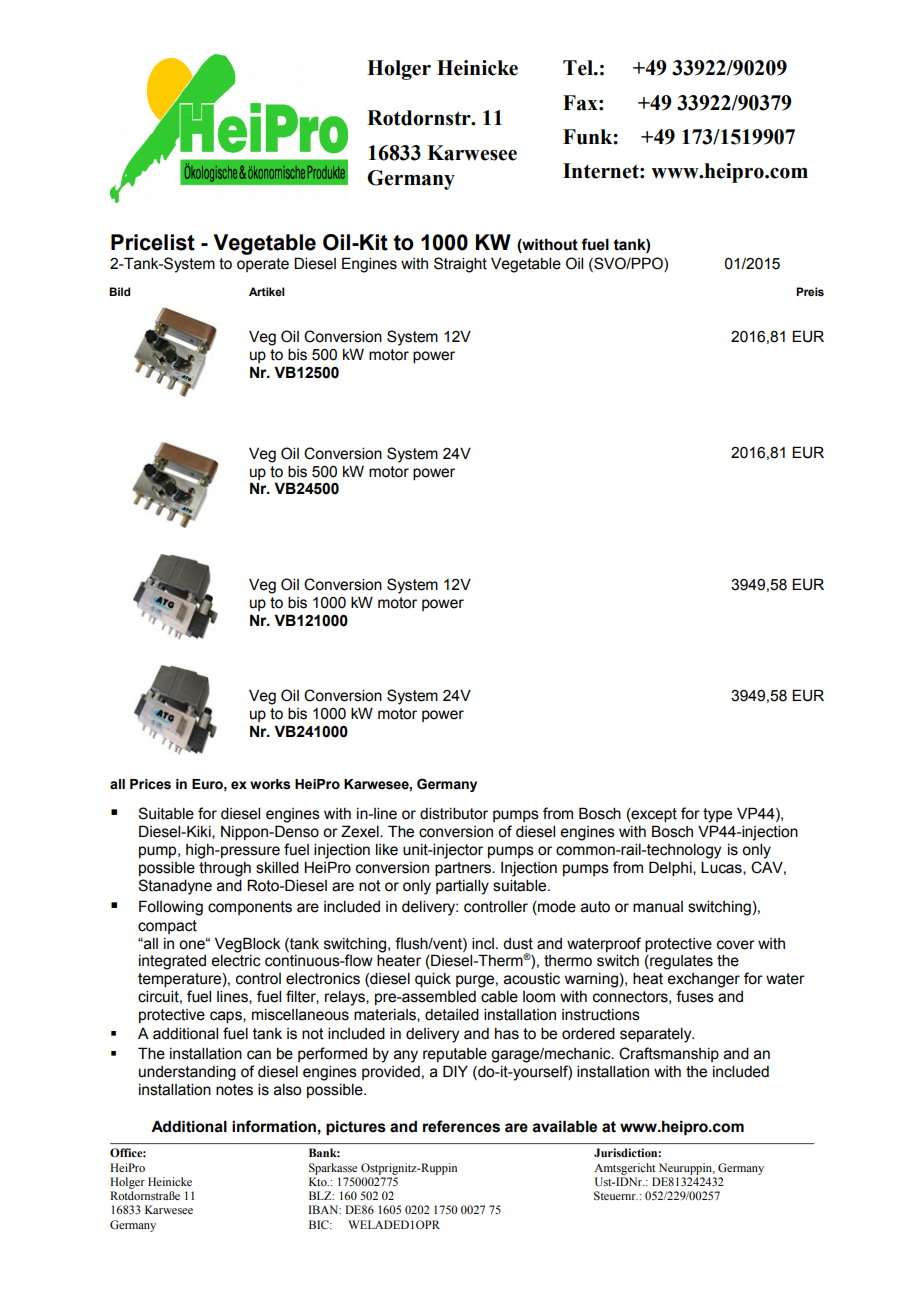 The width and height of the page is (924, 1308). Describe the element at coordinates (736, 945) in the page. I see `cover` at that location.
